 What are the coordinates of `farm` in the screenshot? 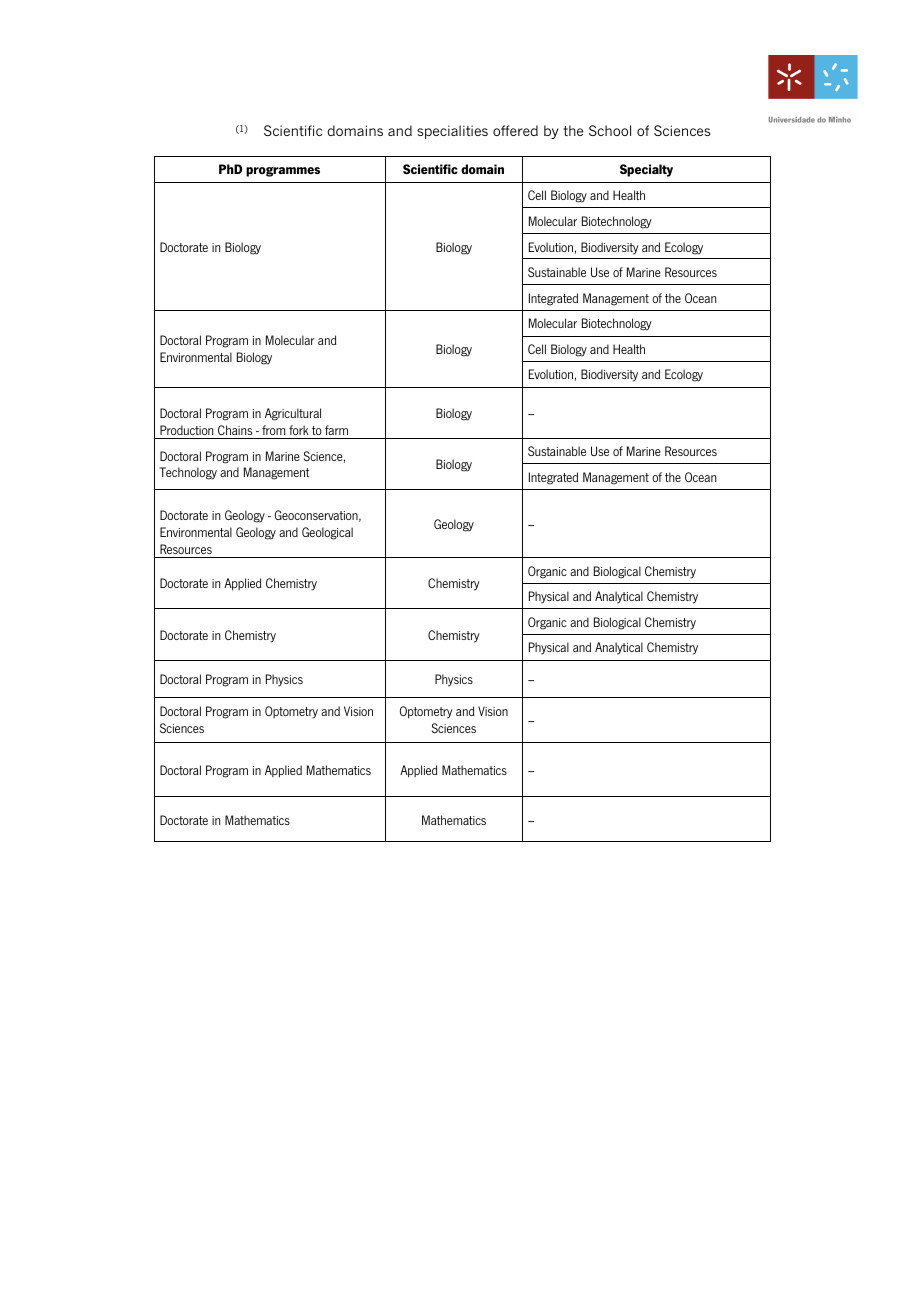 It's located at (336, 430).
